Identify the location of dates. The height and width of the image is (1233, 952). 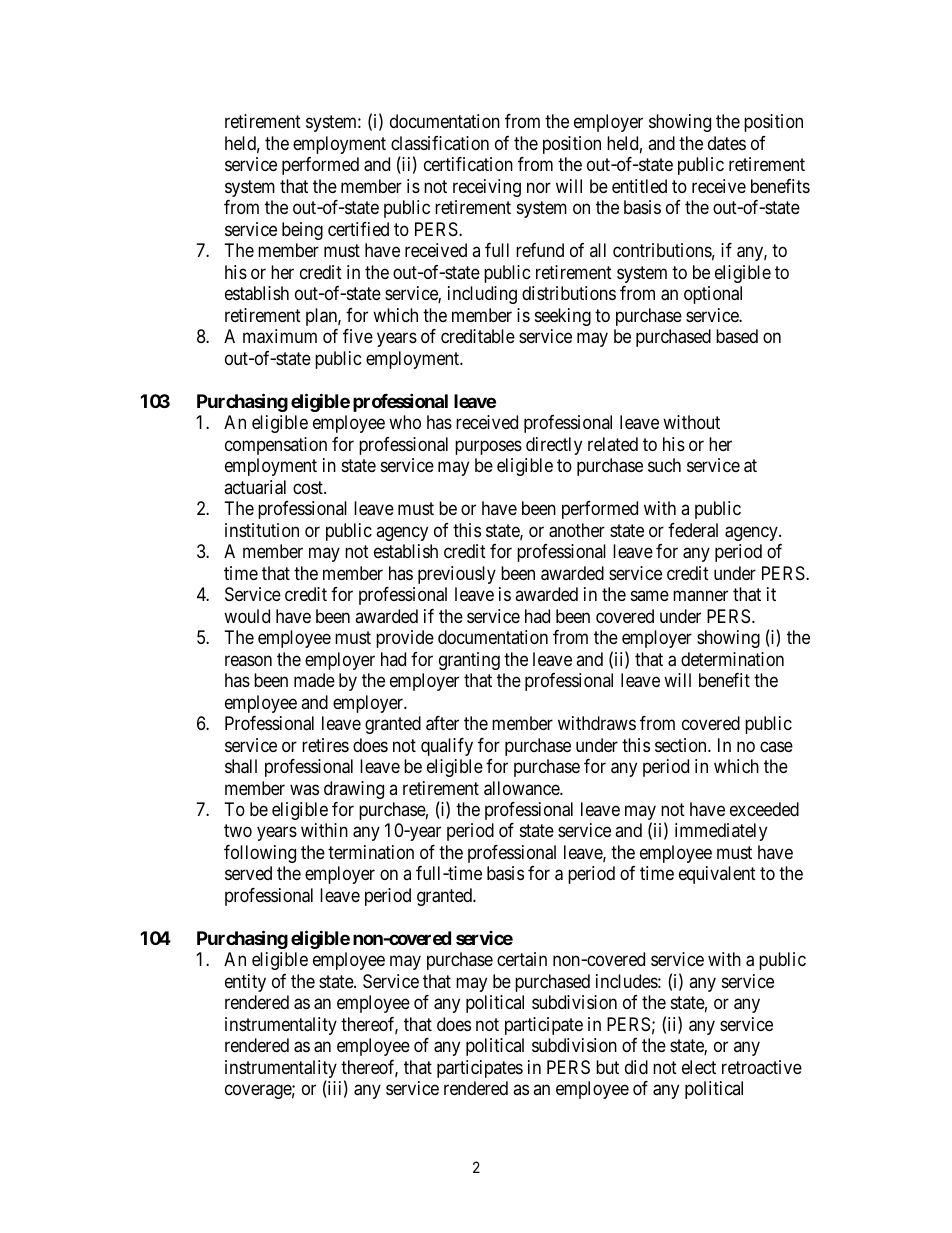
(727, 143).
